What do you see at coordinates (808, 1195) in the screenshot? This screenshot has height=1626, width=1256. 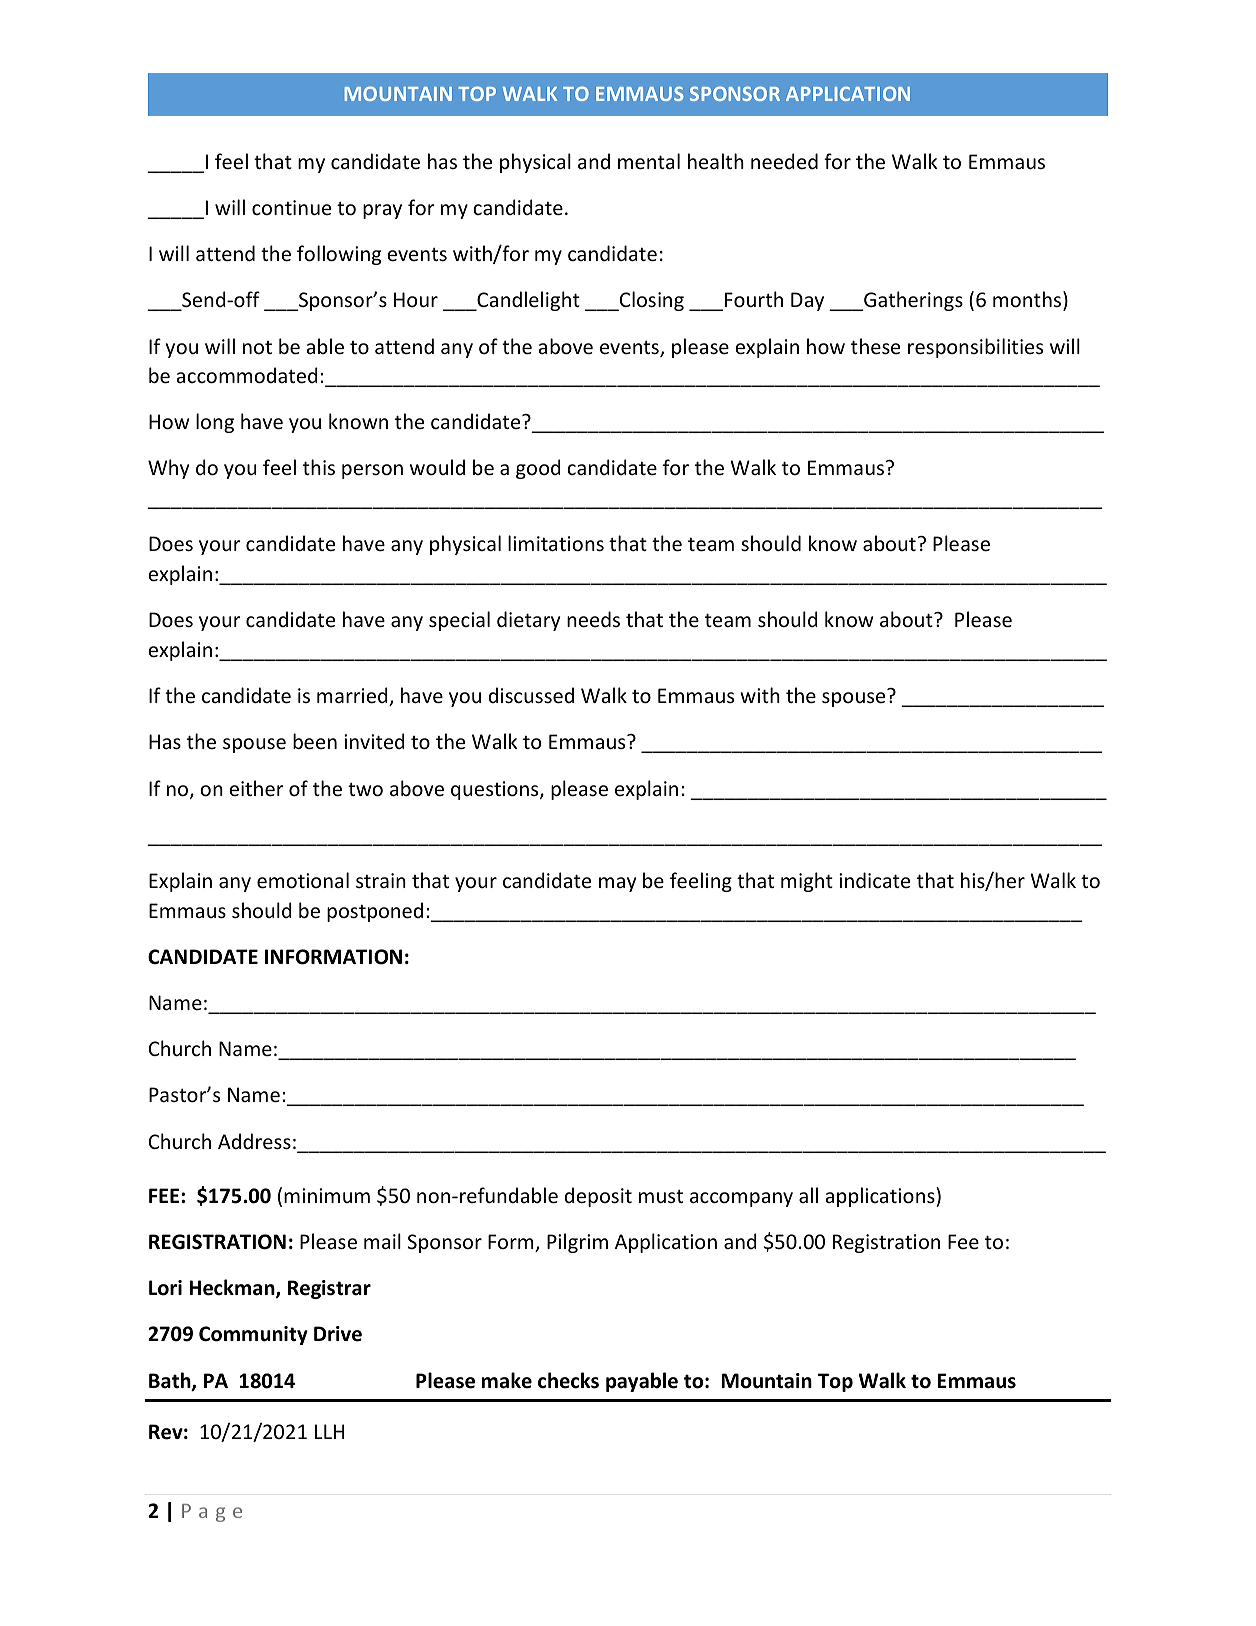 I see `all` at bounding box center [808, 1195].
